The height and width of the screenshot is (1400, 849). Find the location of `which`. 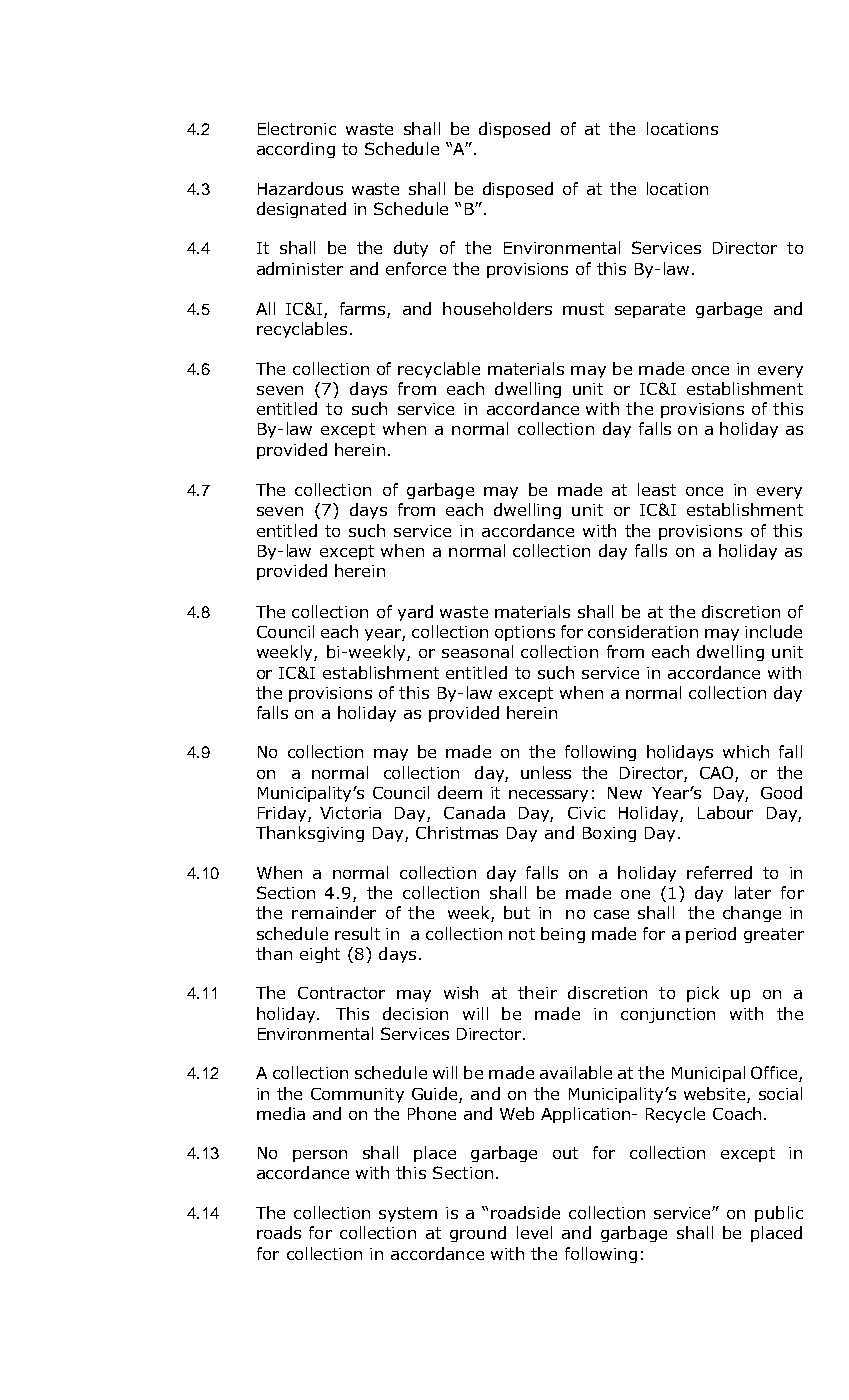

which is located at coordinates (746, 751).
